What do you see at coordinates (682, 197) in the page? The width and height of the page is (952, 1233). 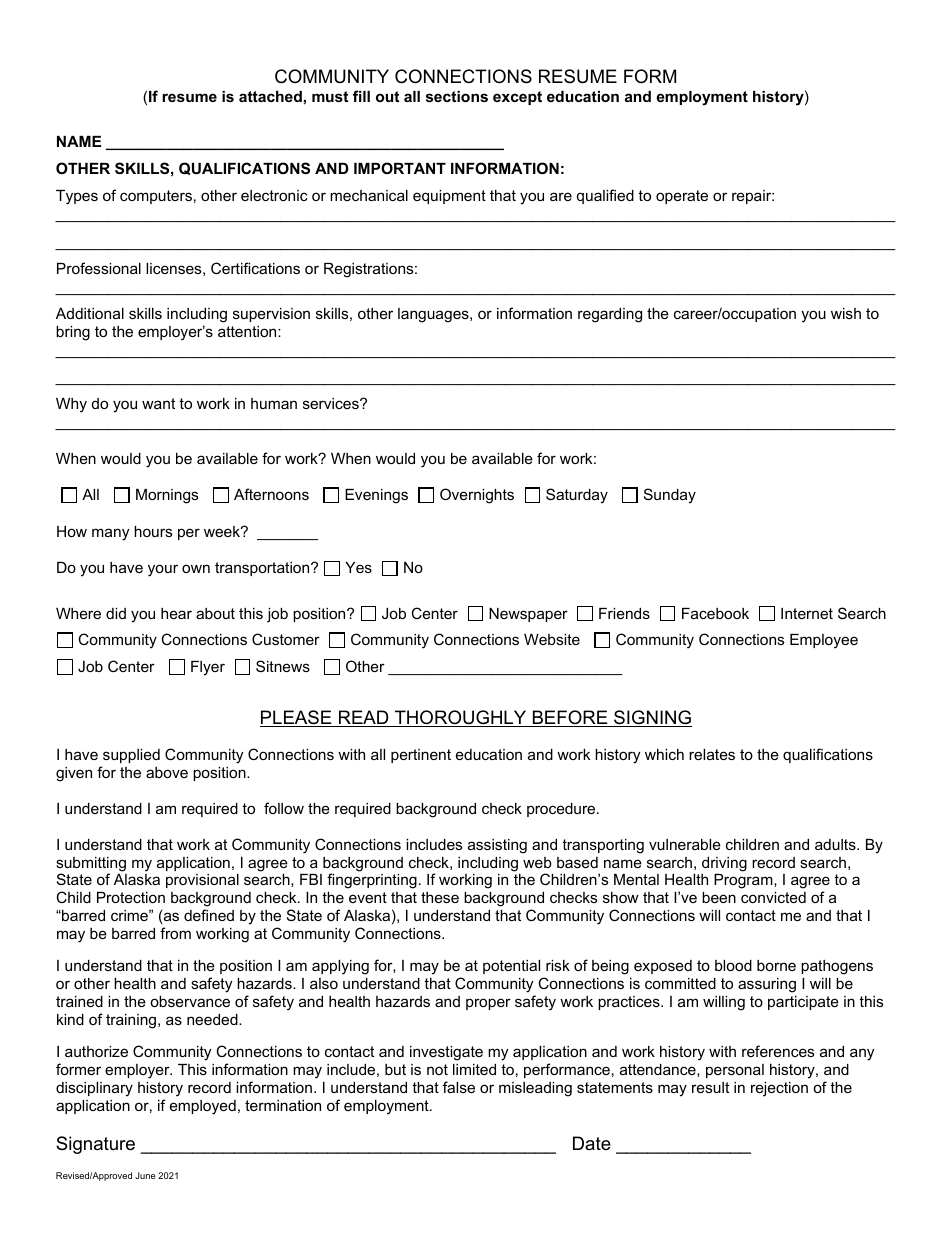 I see `operate` at bounding box center [682, 197].
